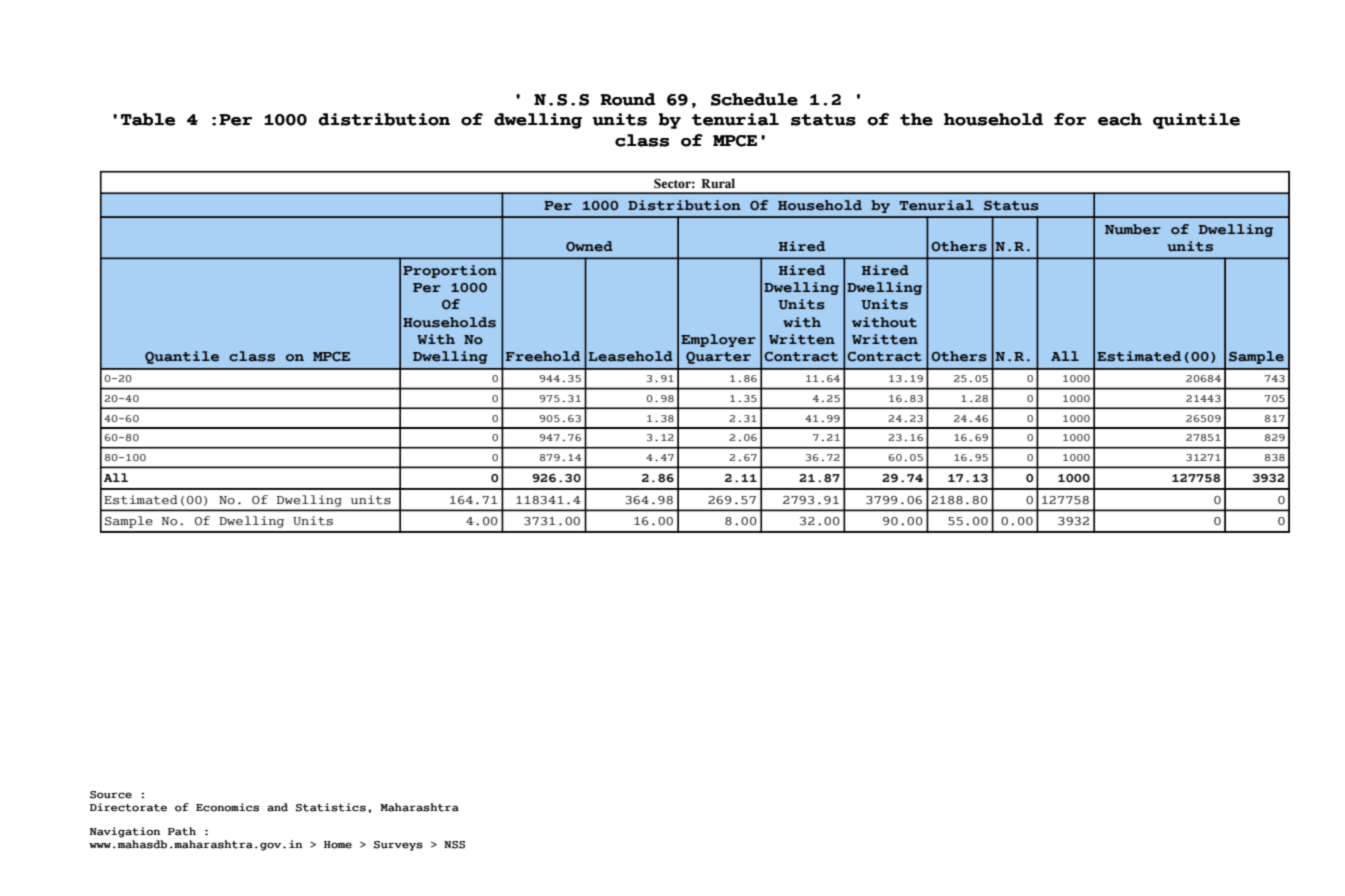  Describe the element at coordinates (589, 246) in the screenshot. I see `Owned` at that location.
